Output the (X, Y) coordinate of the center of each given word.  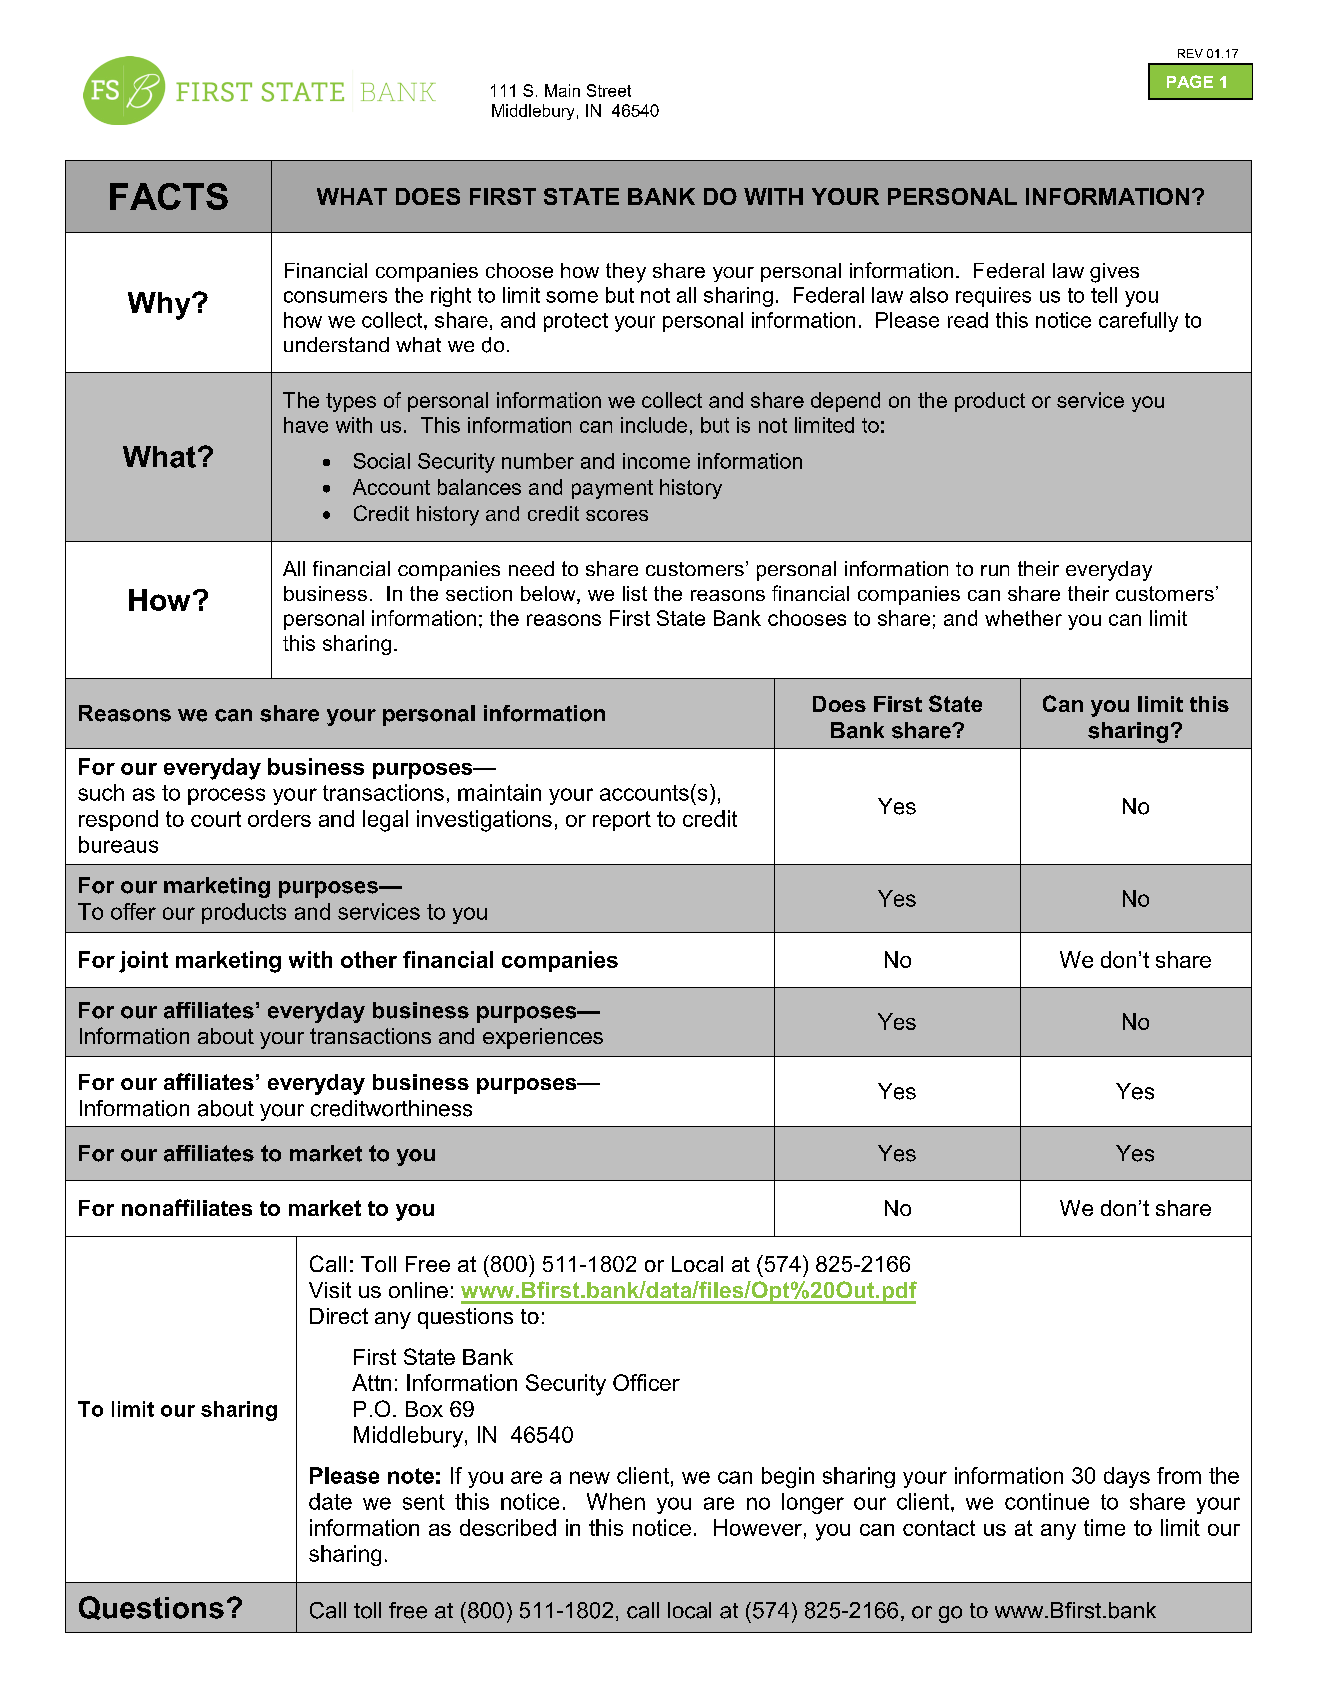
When (616, 1501)
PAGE (1190, 81)
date (330, 1501)
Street (609, 90)
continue (1047, 1501)
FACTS (169, 196)
